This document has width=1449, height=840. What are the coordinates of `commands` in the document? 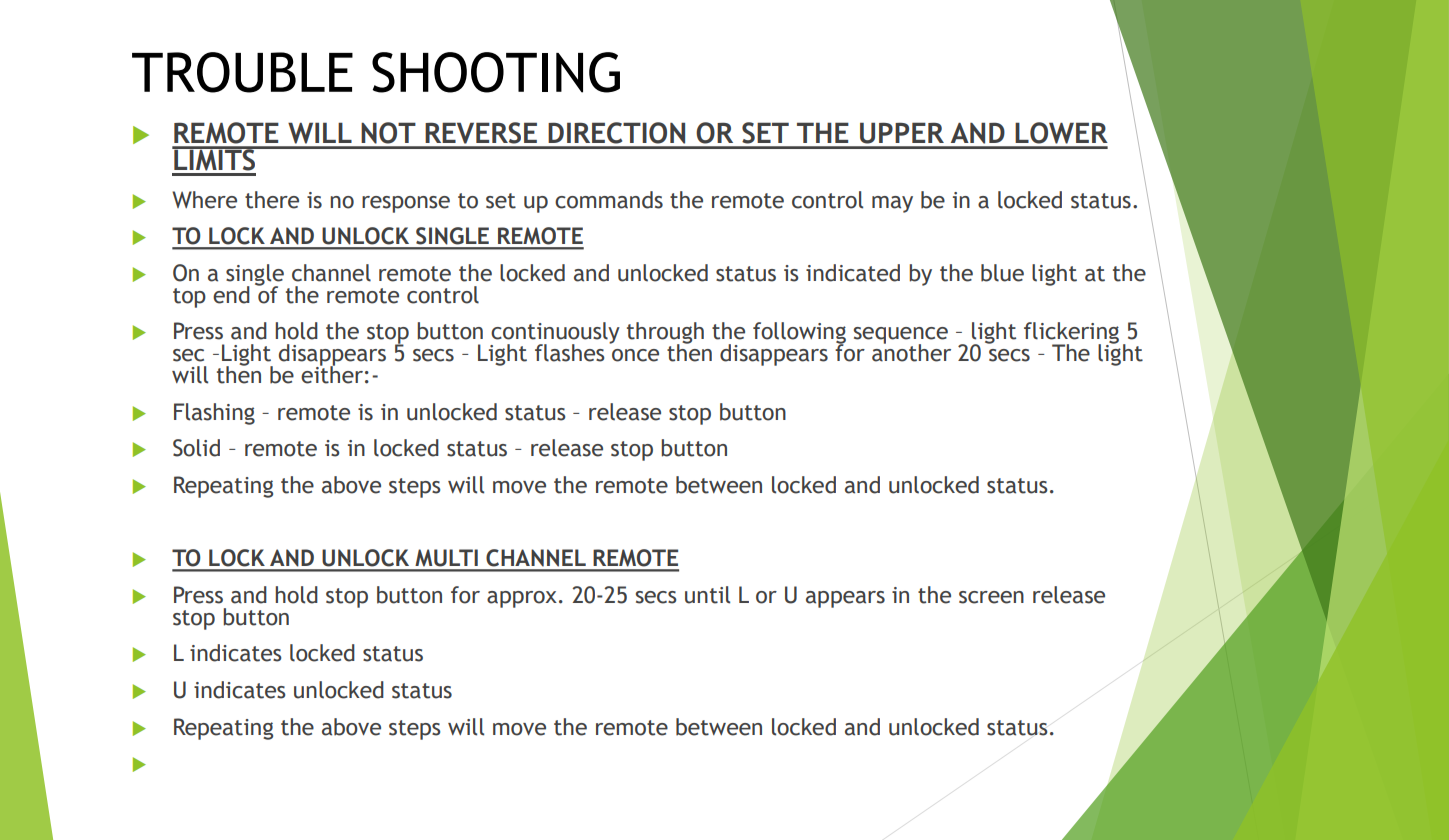 It's located at (609, 200).
